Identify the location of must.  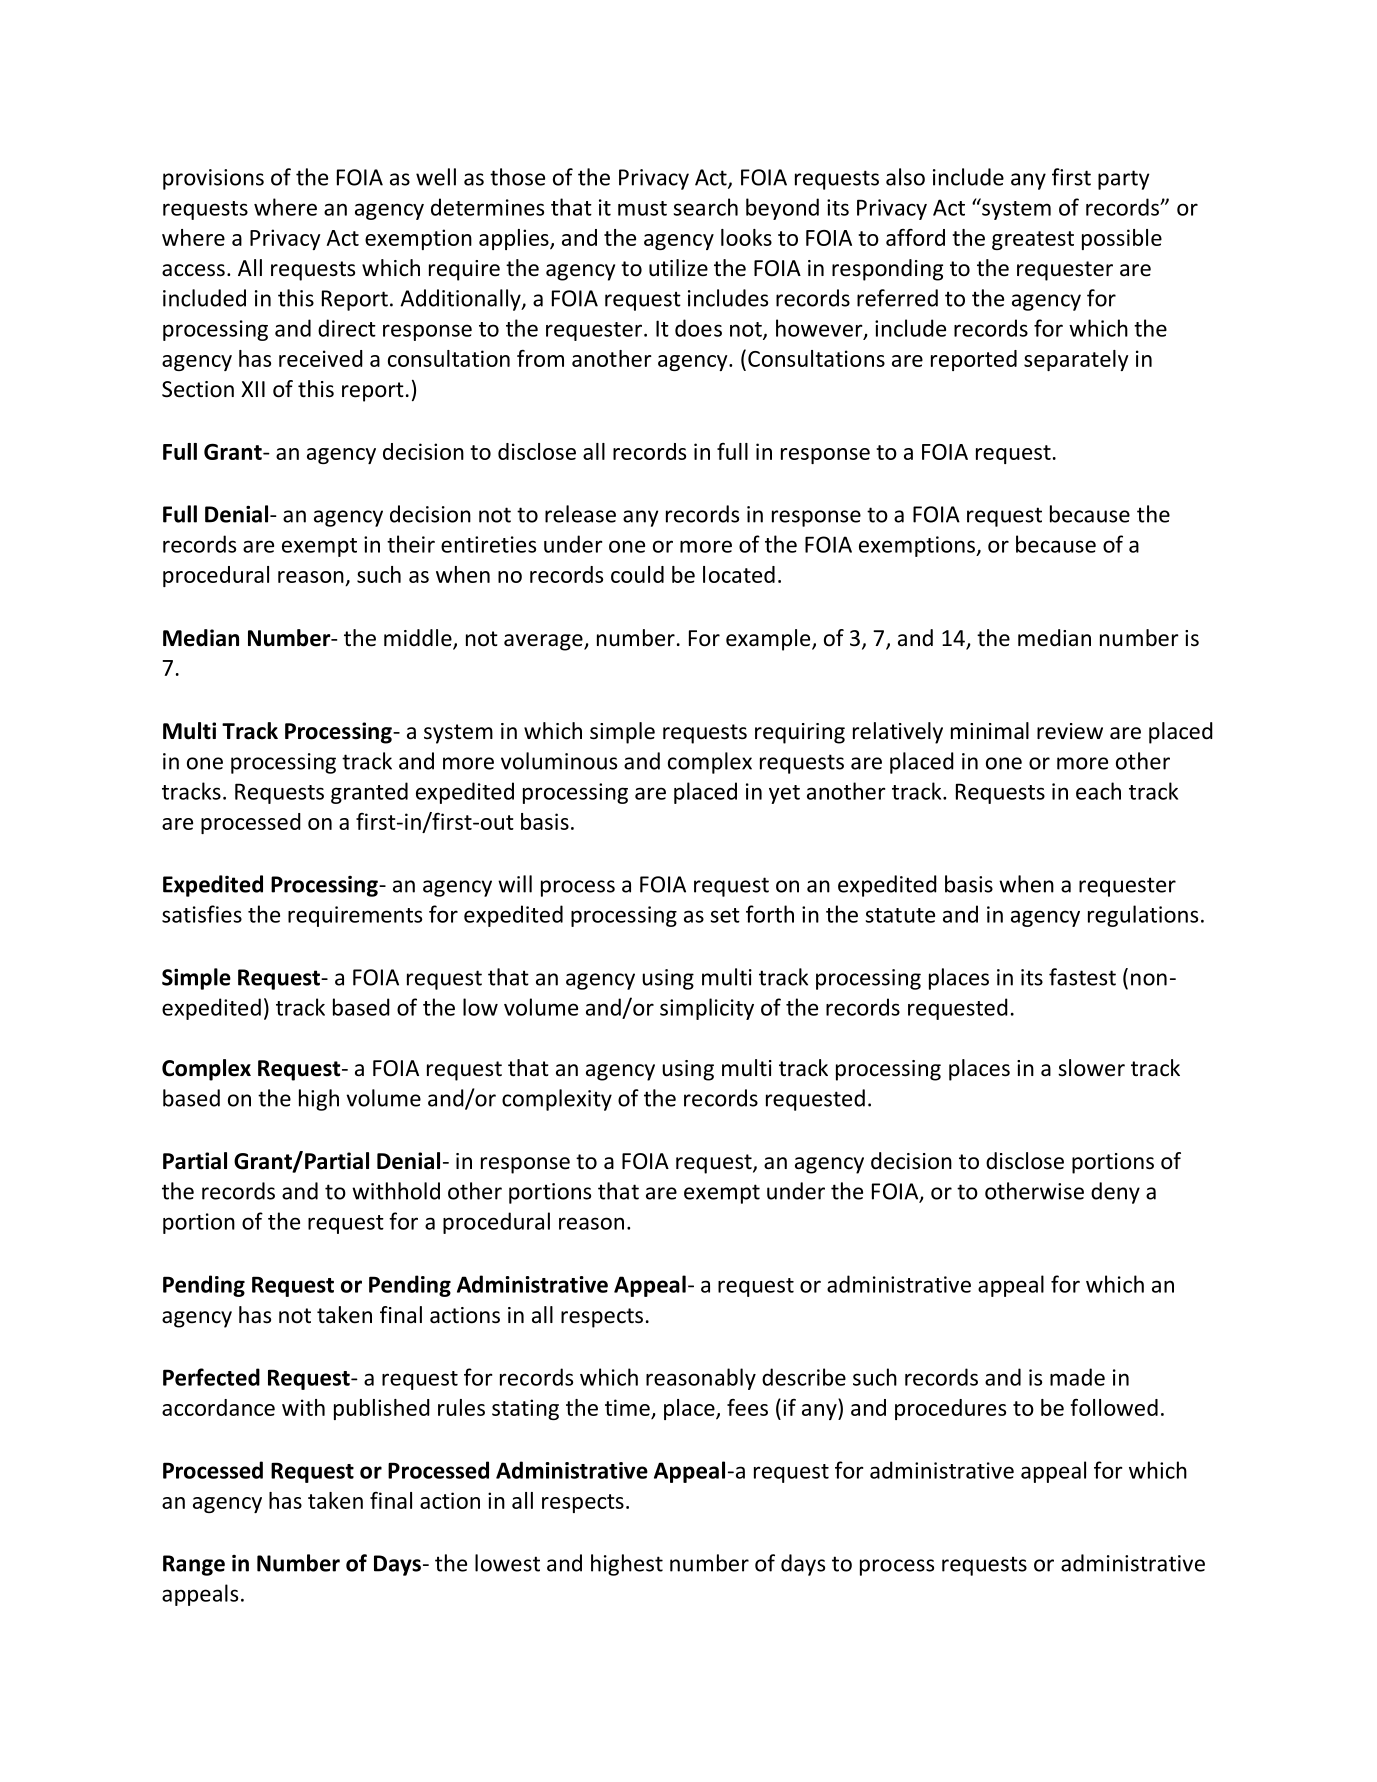
(642, 208).
